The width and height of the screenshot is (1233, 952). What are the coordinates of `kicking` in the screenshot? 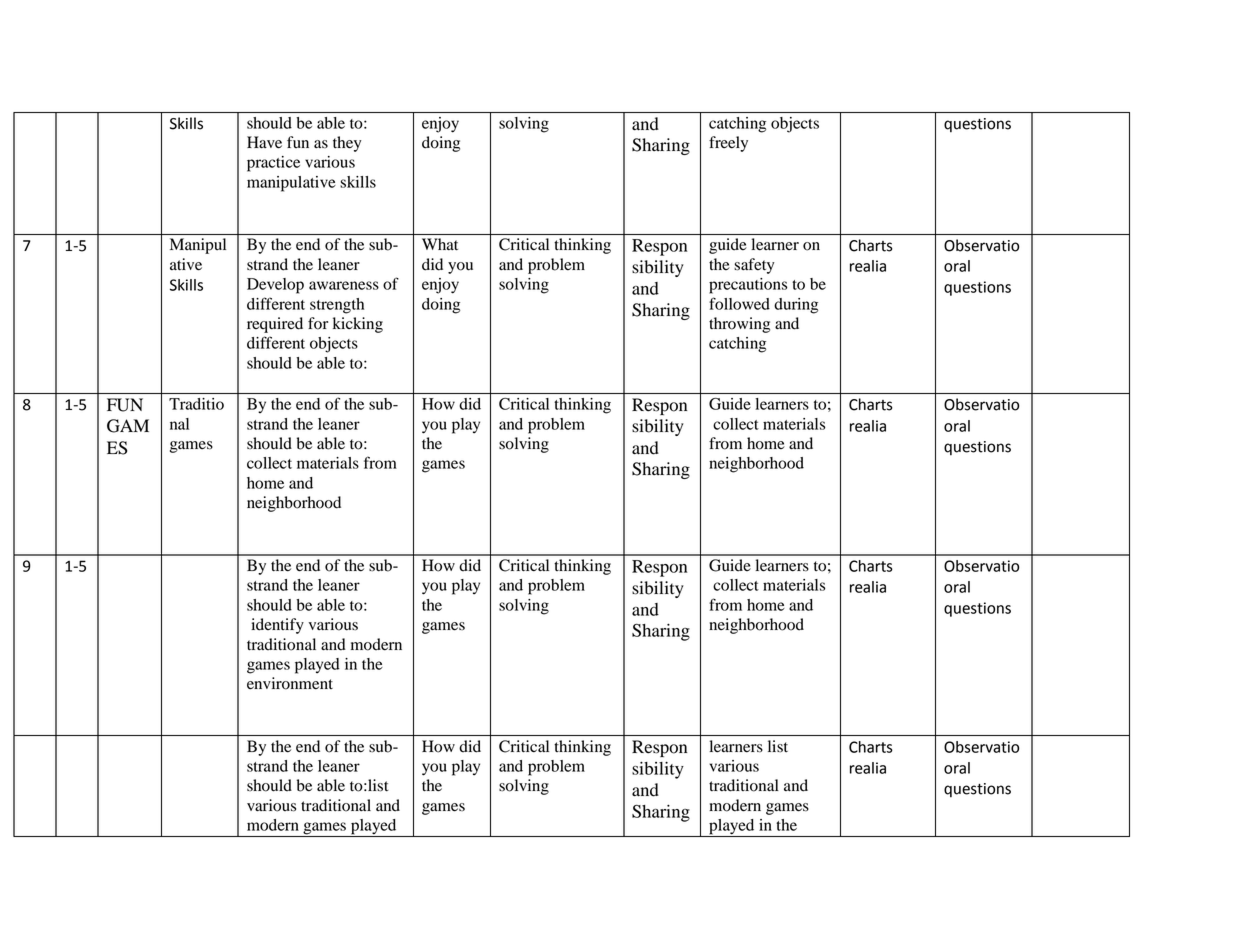 It's located at (358, 325).
